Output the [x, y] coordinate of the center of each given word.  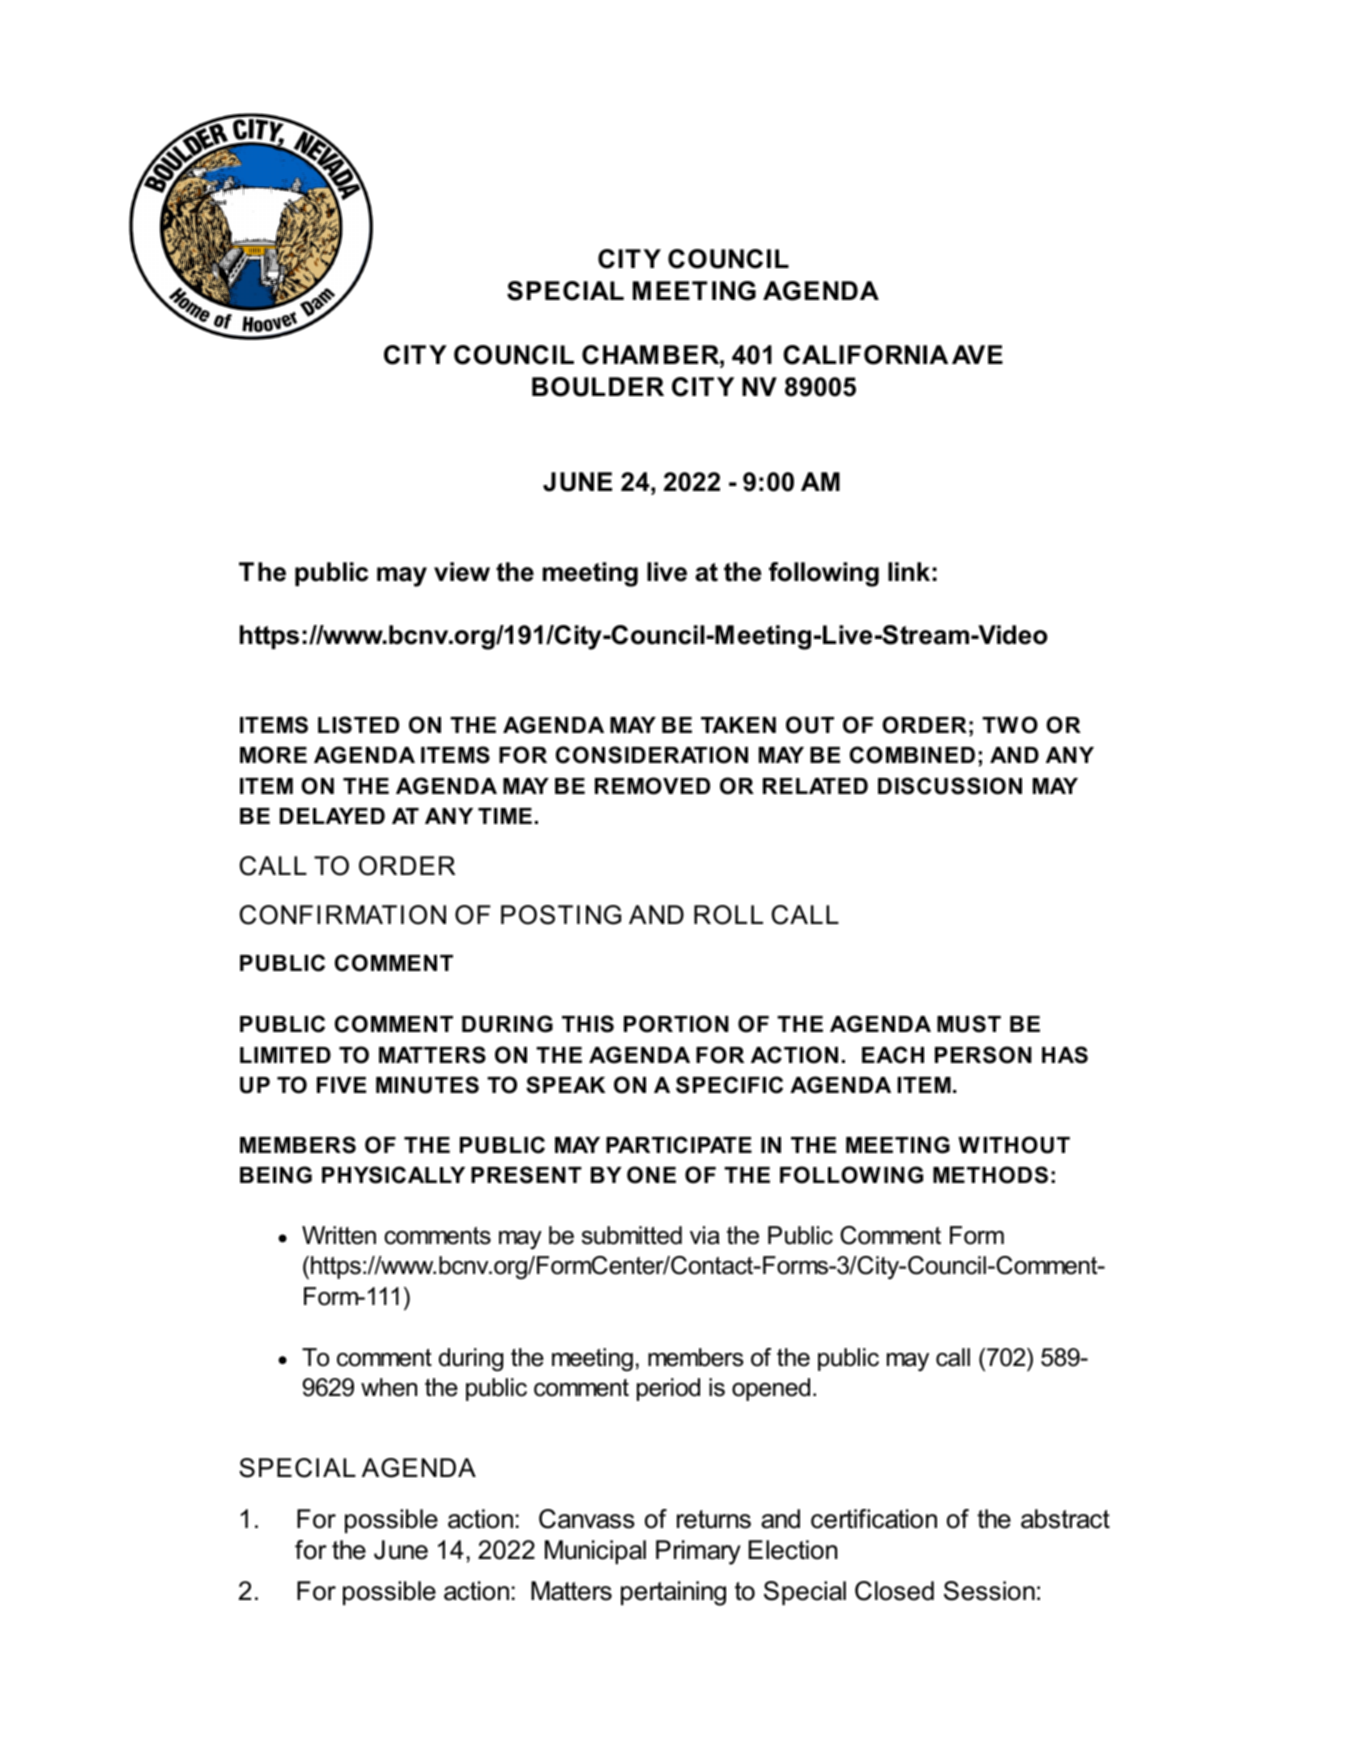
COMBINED [912, 755]
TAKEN [738, 725]
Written [339, 1235]
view [462, 572]
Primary [698, 1552]
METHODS [990, 1175]
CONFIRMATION [342, 915]
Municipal [595, 1552]
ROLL [728, 915]
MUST [969, 1024]
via [705, 1235]
